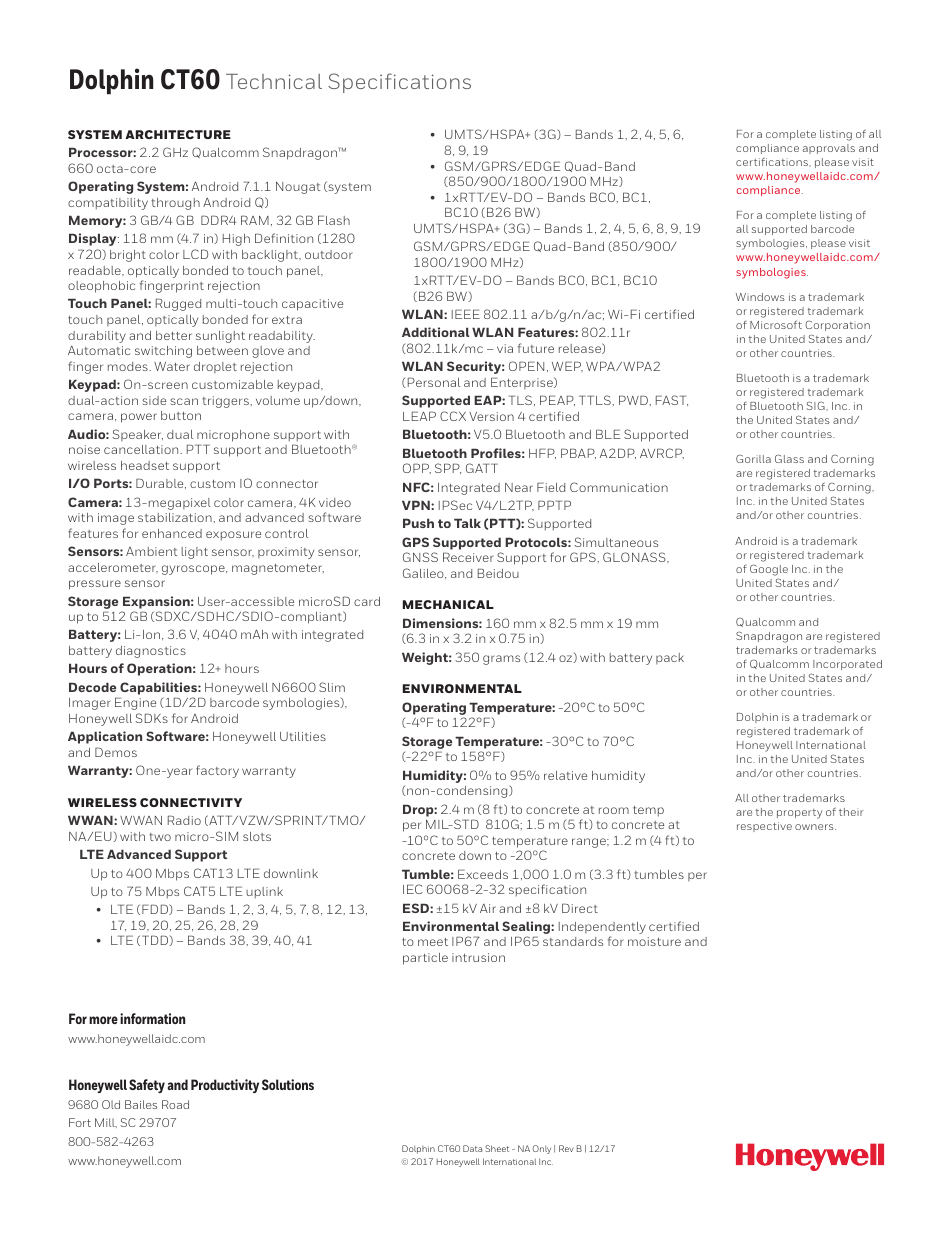 Image resolution: width=952 pixels, height=1233 pixels. Describe the element at coordinates (817, 405) in the image. I see `SIG` at that location.
